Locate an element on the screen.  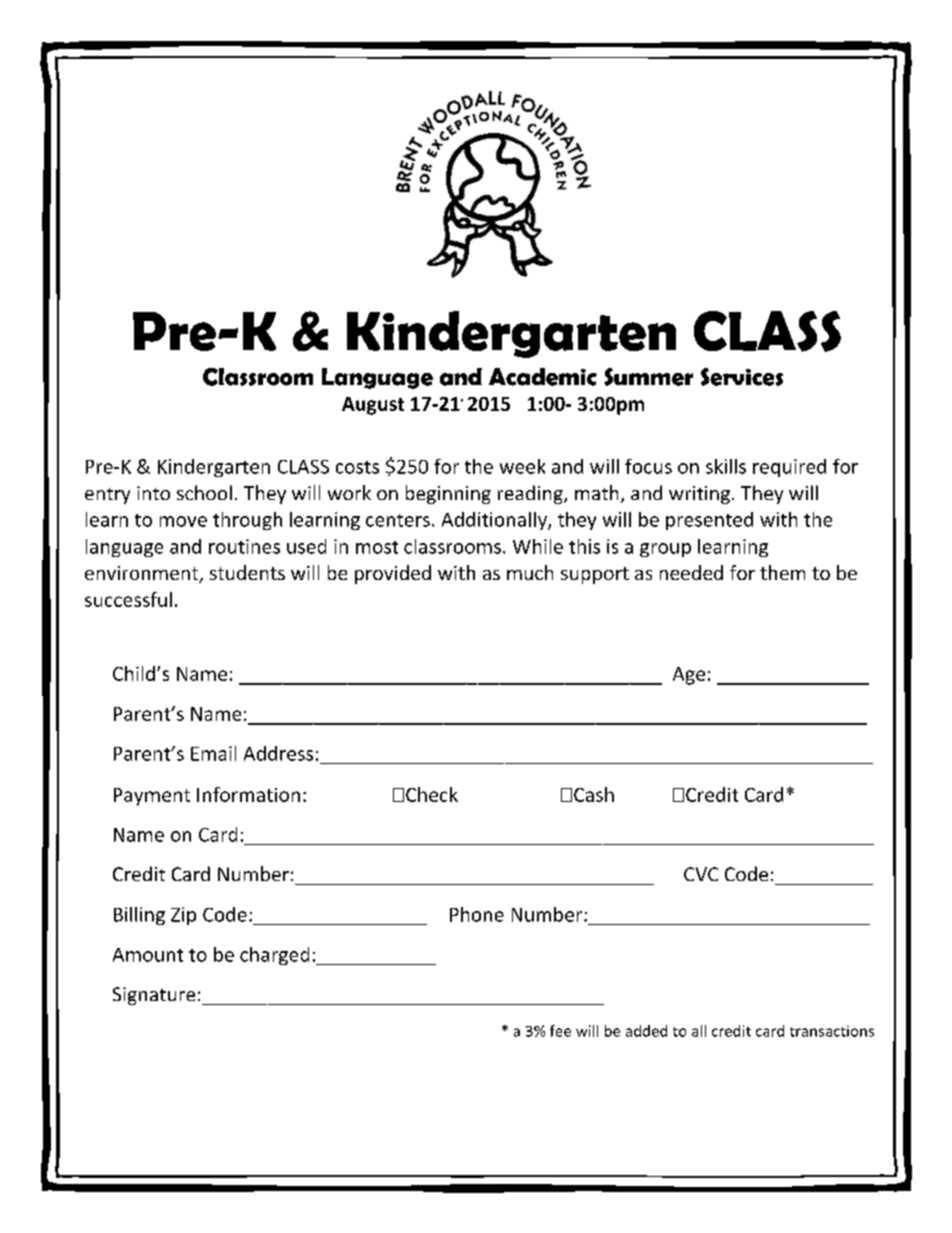
CVC is located at coordinates (701, 874).
